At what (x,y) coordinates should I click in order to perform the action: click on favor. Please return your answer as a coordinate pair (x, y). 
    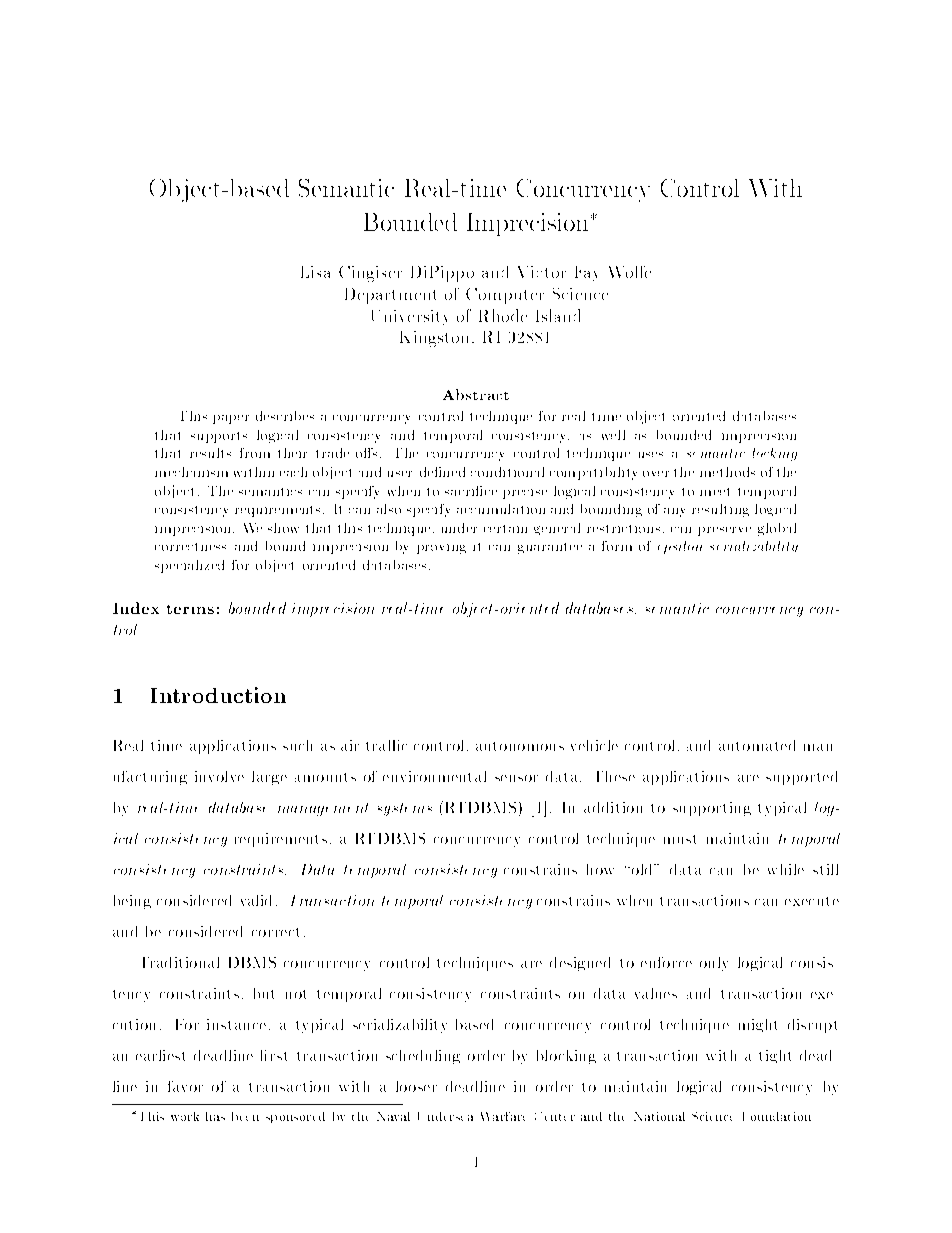
    Looking at the image, I should click on (185, 1086).
